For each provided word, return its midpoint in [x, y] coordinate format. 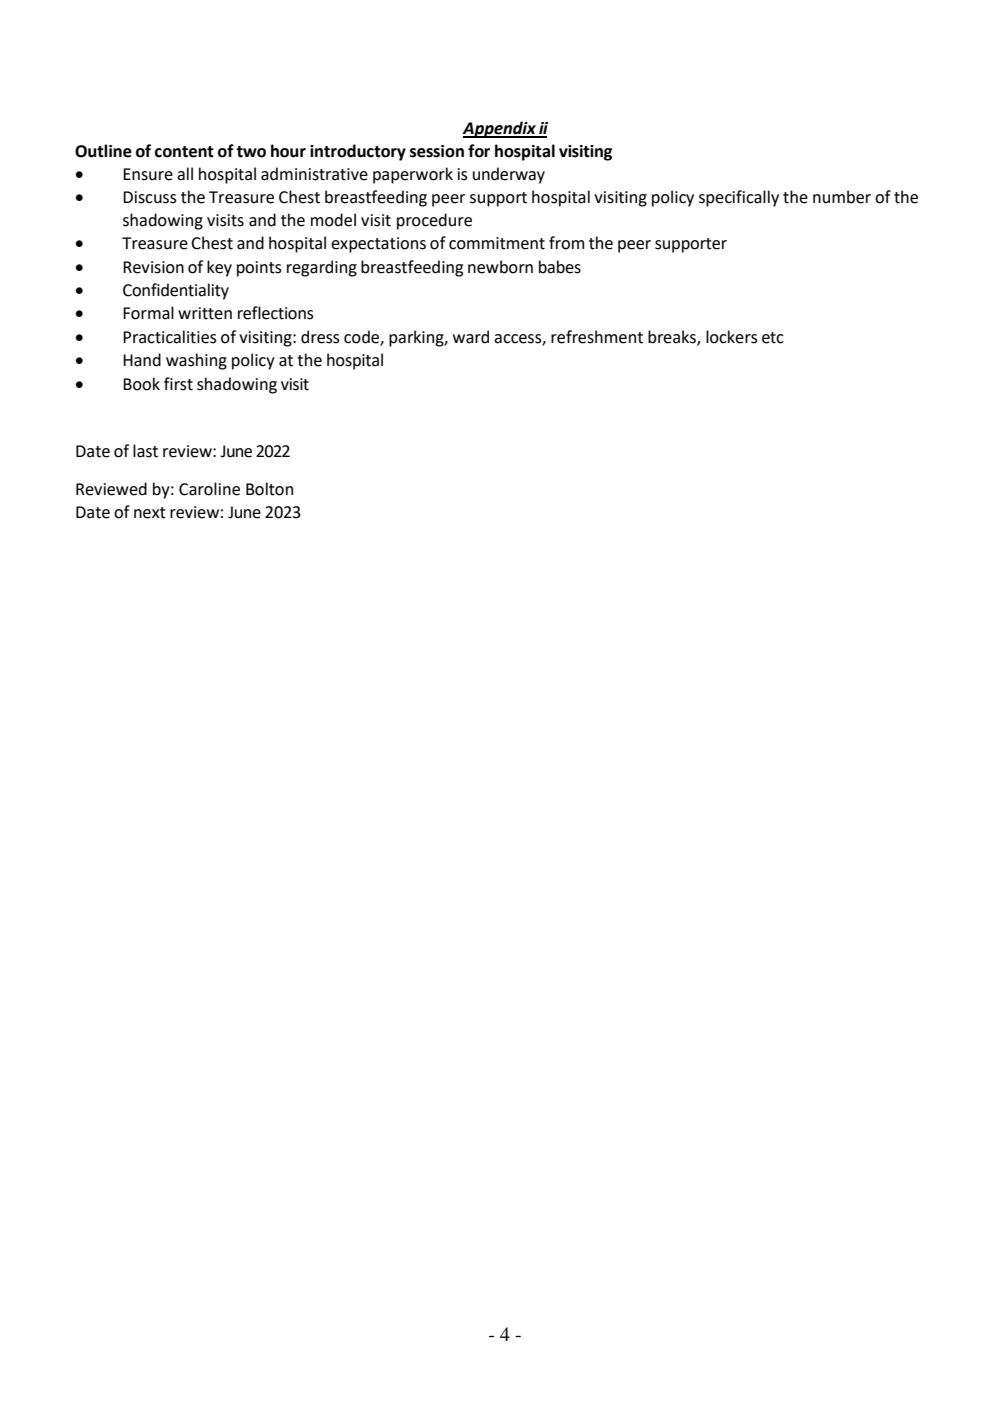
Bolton [269, 489]
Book [141, 384]
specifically [739, 198]
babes [560, 267]
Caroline [209, 489]
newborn [500, 267]
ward [471, 337]
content [184, 152]
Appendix [500, 129]
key [219, 268]
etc [773, 338]
